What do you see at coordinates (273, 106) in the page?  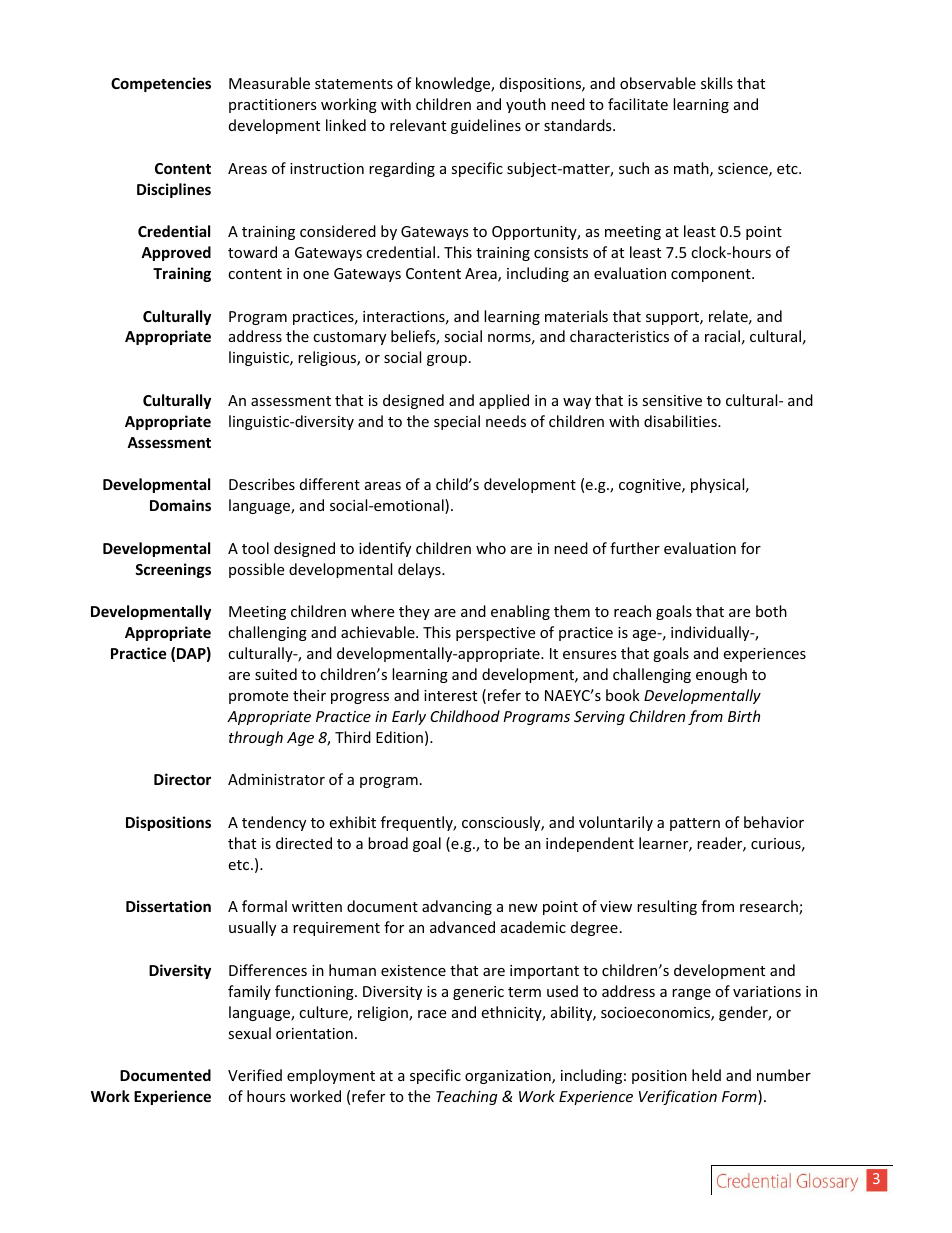 I see `practitioners` at bounding box center [273, 106].
